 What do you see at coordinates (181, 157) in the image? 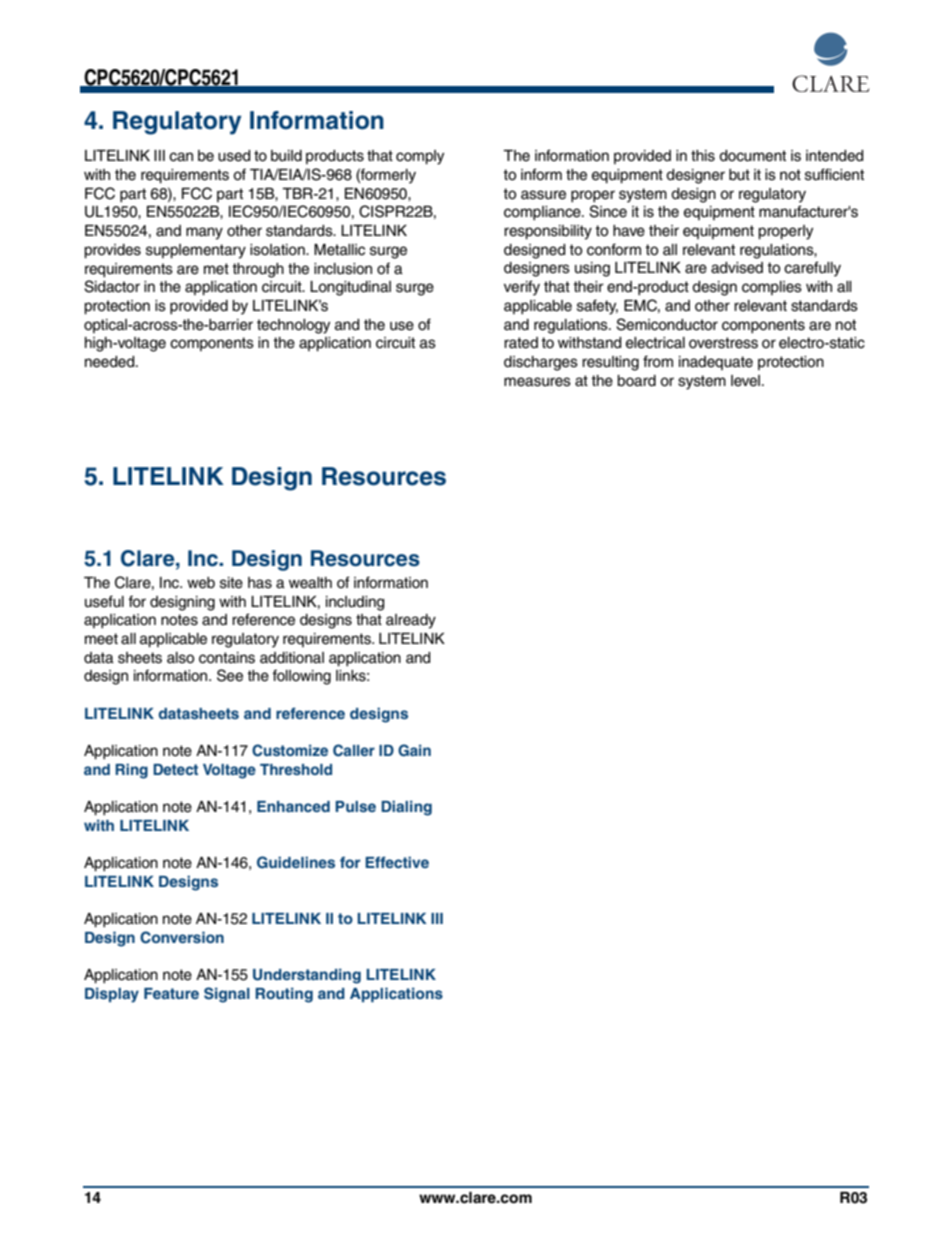
I see `can` at bounding box center [181, 157].
